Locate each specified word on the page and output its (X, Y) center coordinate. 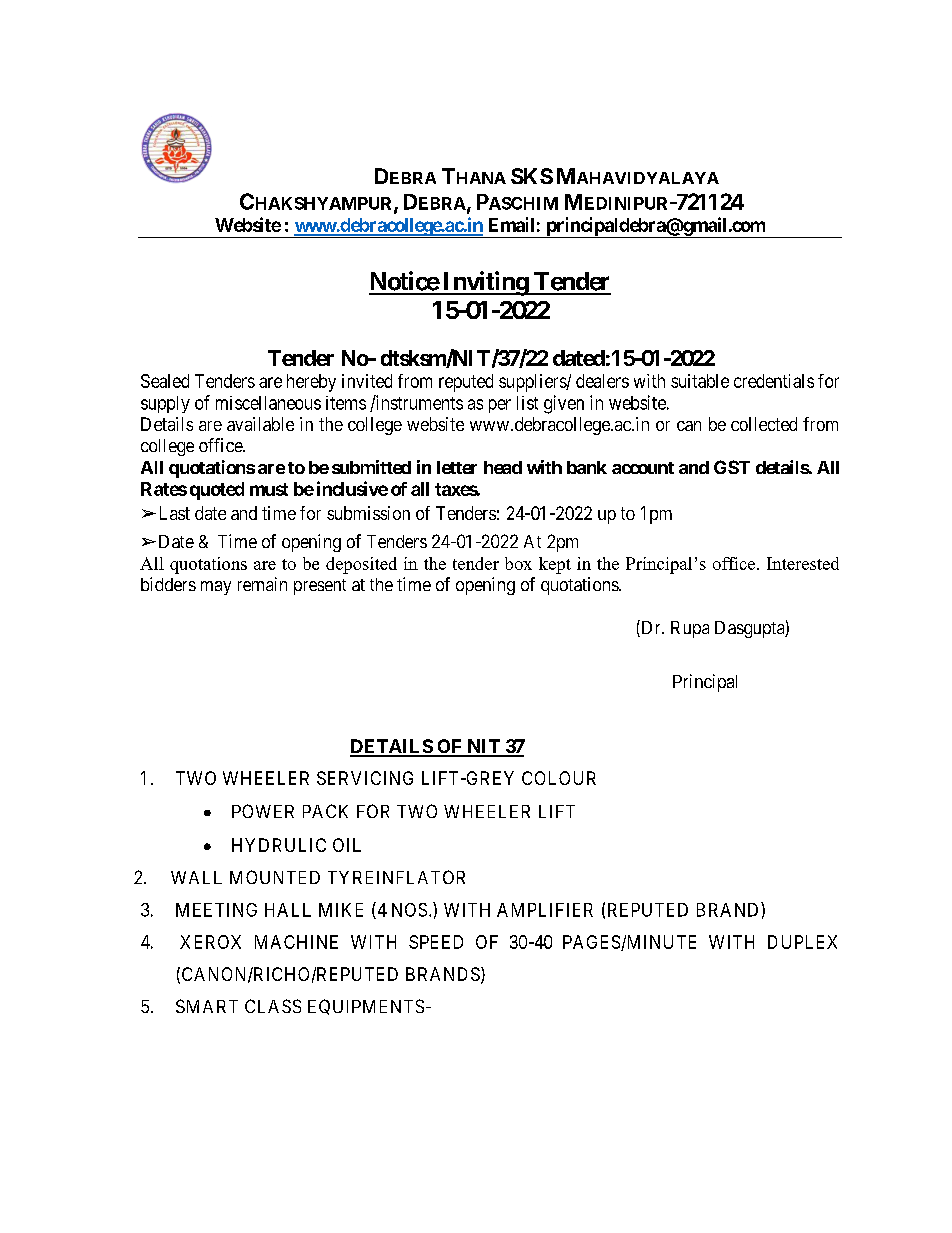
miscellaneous (268, 403)
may (216, 588)
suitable (700, 381)
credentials (774, 381)
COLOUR (559, 778)
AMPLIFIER (545, 910)
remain (262, 584)
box (518, 563)
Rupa (690, 629)
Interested (803, 563)
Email (511, 224)
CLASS (273, 1006)
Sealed (165, 381)
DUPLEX (802, 942)
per (500, 406)
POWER (263, 811)
